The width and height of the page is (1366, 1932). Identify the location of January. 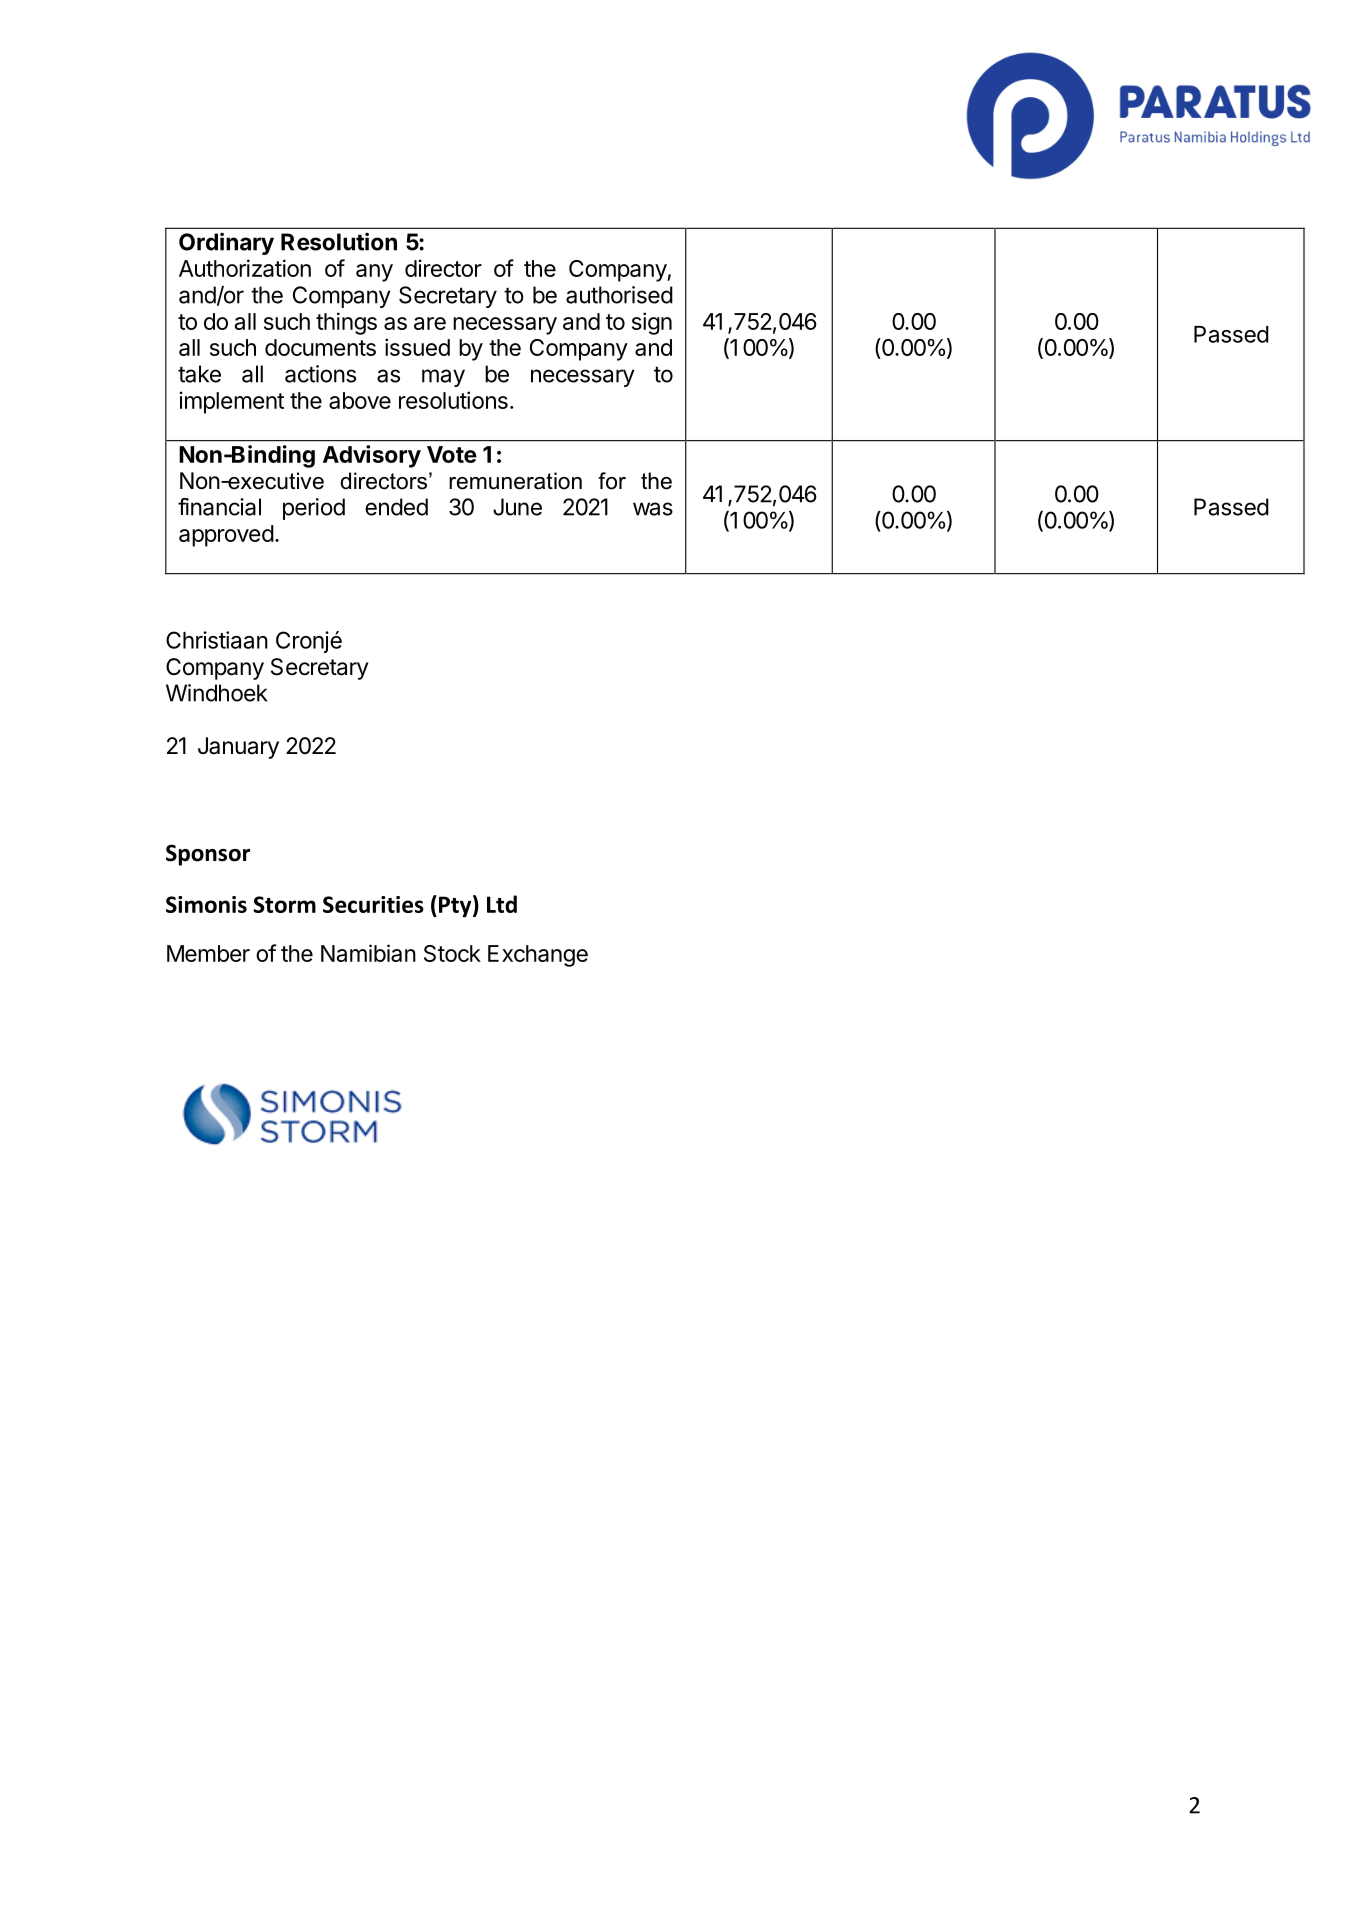
(238, 748).
